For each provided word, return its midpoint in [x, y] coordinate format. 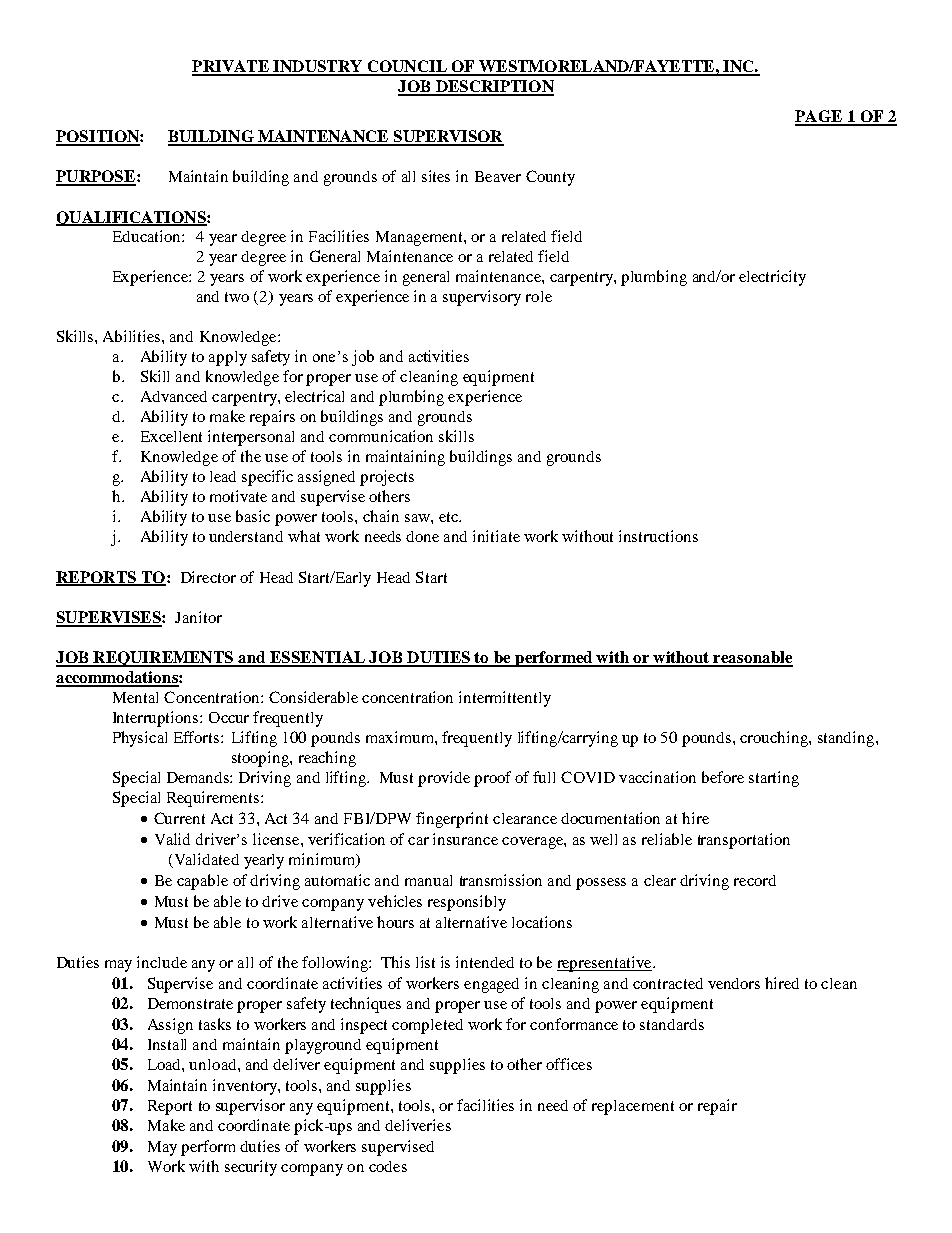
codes [388, 1166]
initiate [496, 536]
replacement [633, 1107]
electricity [772, 278]
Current [179, 818]
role [539, 296]
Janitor [198, 617]
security [251, 1168]
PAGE [819, 117]
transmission [501, 880]
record [755, 880]
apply [228, 358]
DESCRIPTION [493, 87]
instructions [658, 536]
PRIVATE [231, 67]
